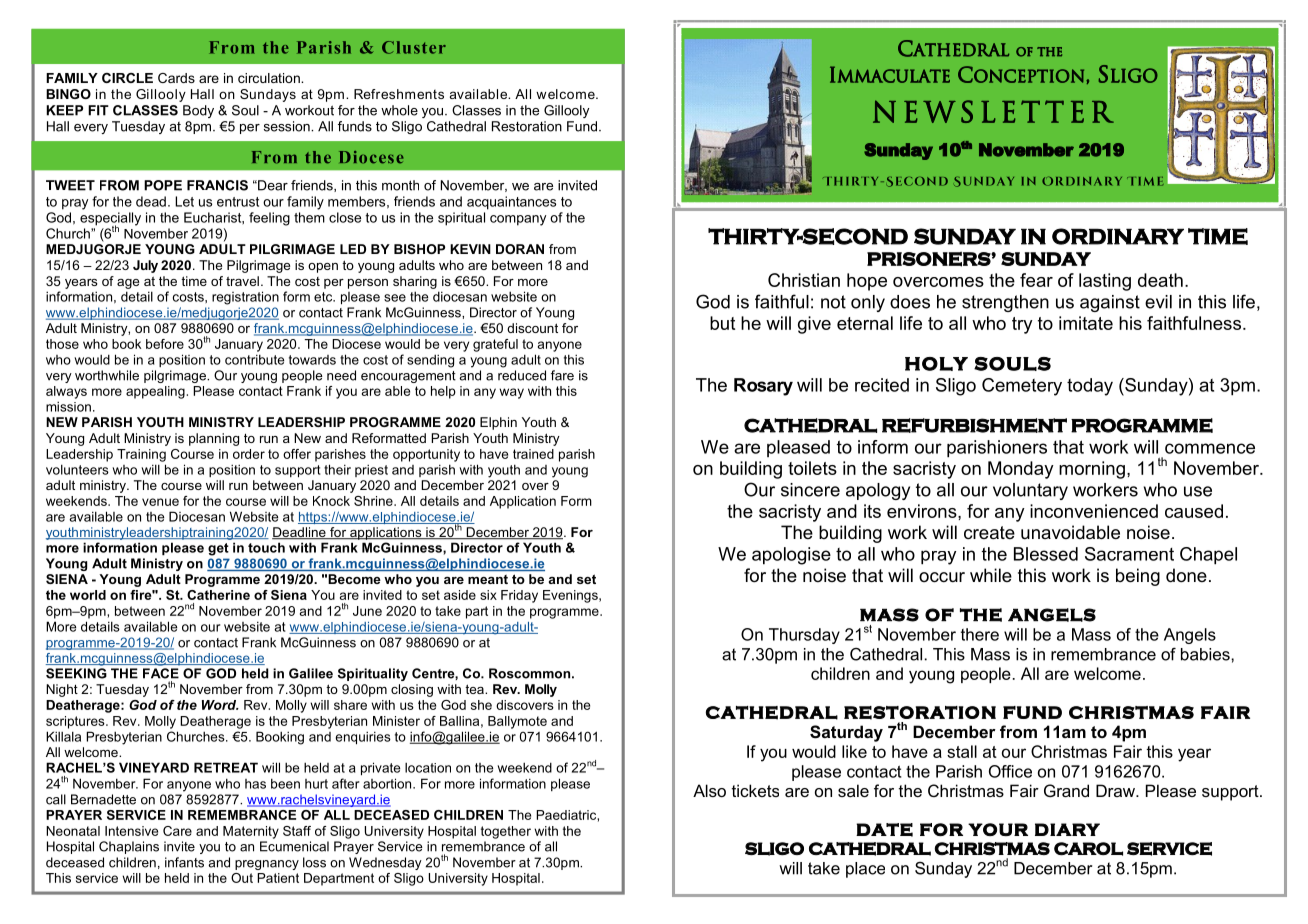 This document has width=1308, height=924. Describe the element at coordinates (506, 832) in the document. I see `together` at that location.
